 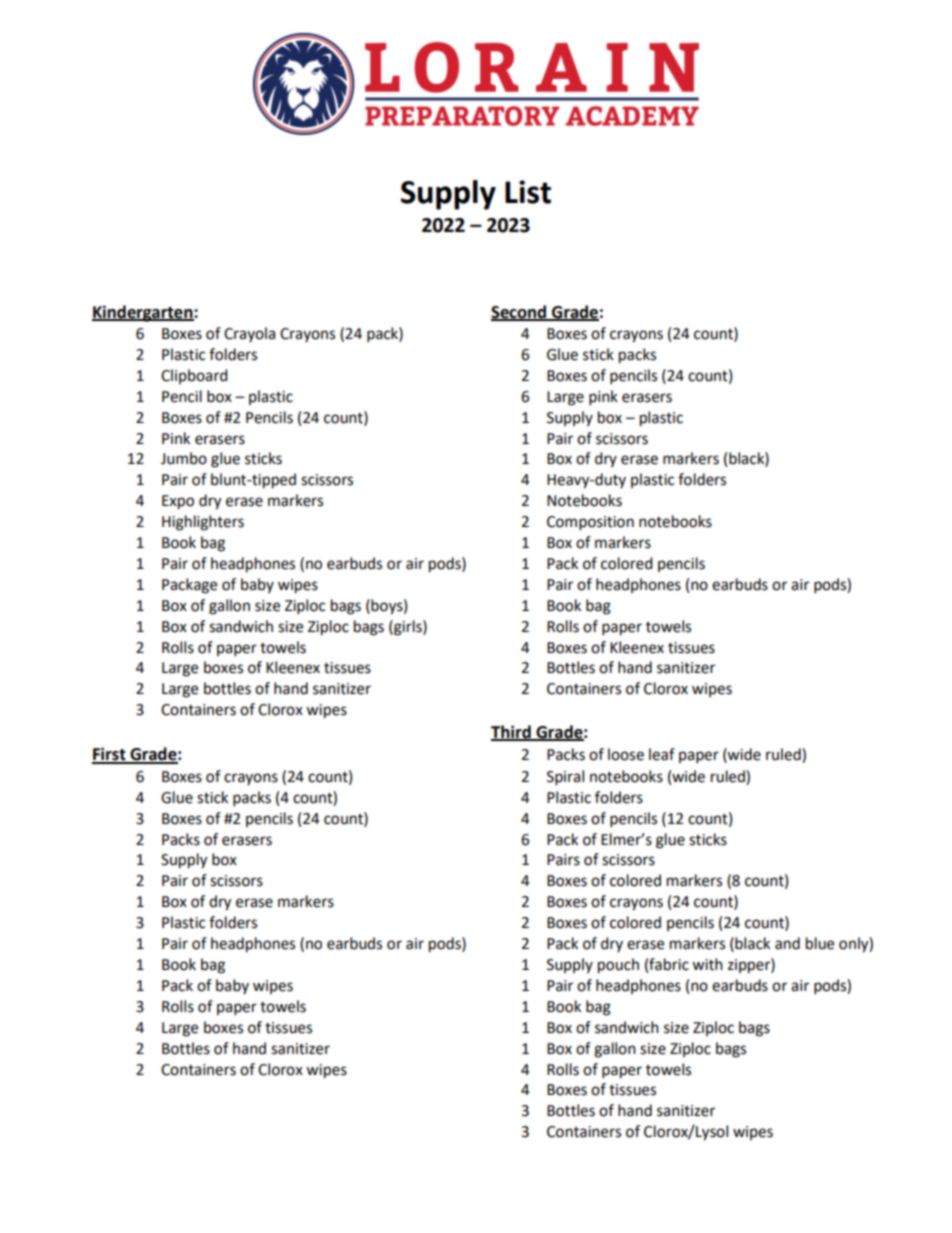 I want to click on leaf, so click(x=662, y=754).
